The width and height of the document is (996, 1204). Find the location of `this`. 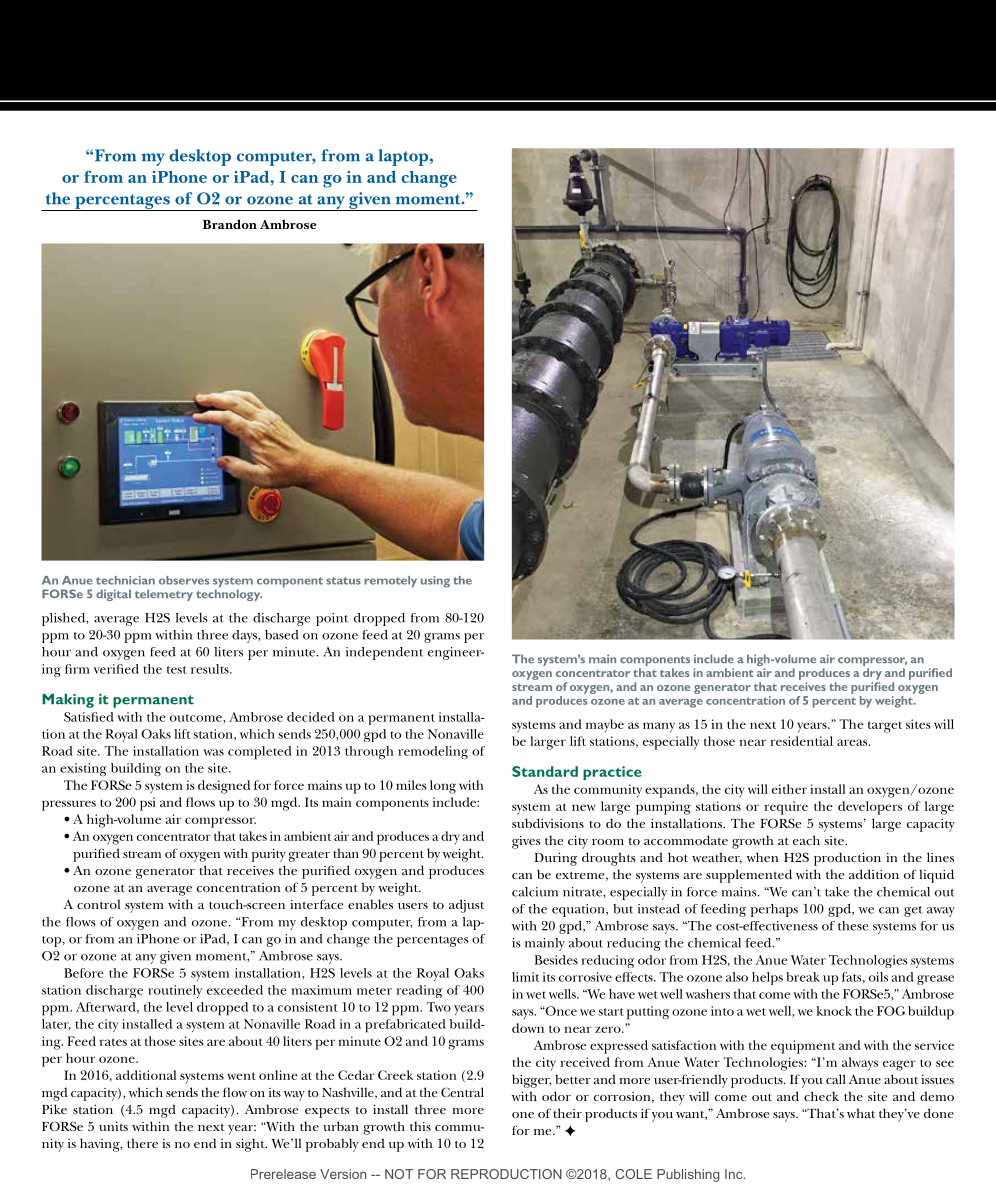

this is located at coordinates (420, 1126).
